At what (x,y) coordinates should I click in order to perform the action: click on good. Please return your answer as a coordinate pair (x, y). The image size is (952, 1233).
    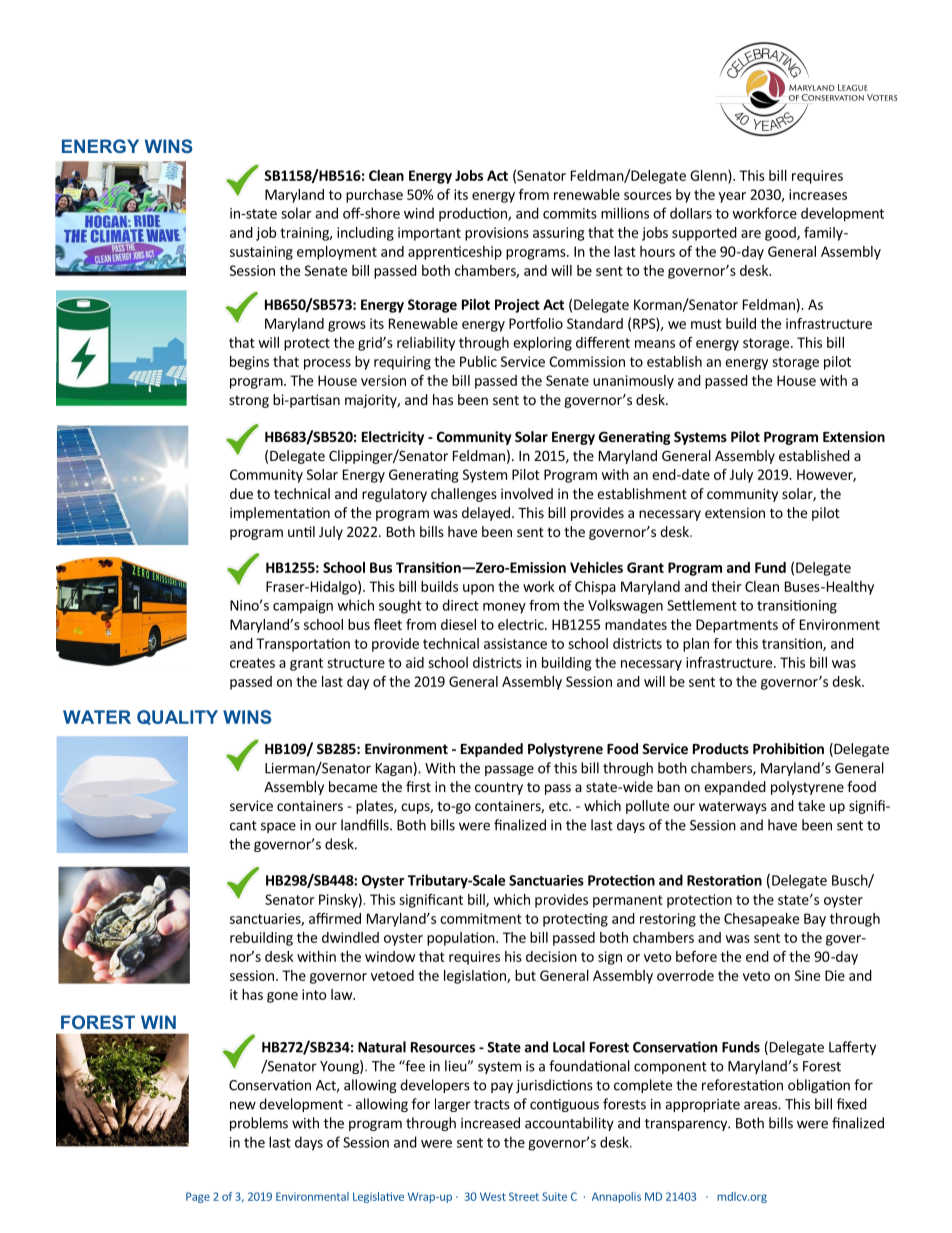
    Looking at the image, I should click on (781, 234).
